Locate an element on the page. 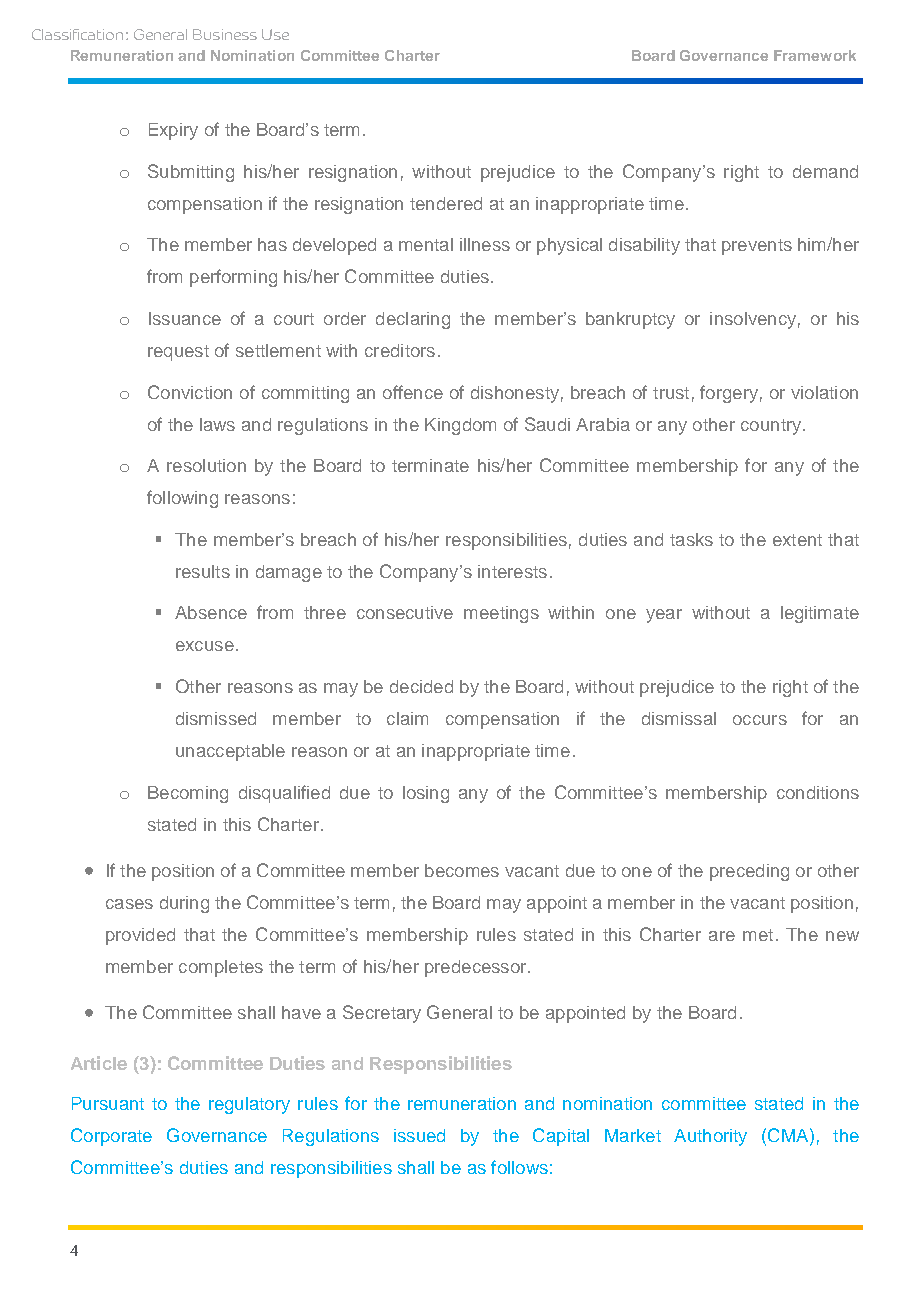 The height and width of the page is (1308, 924). becomes is located at coordinates (462, 870).
